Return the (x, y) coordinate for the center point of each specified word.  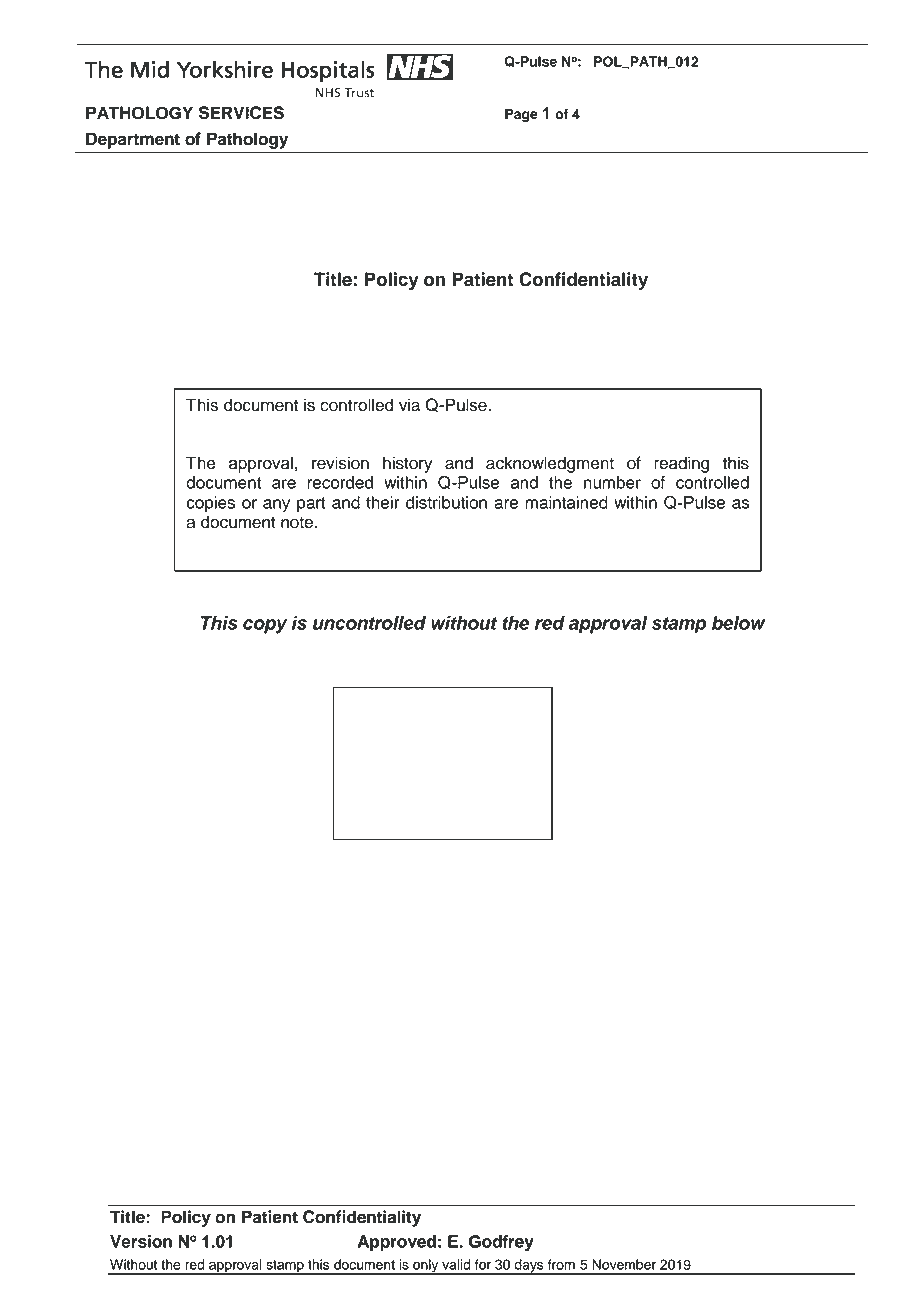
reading (681, 464)
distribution (446, 502)
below (738, 623)
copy (265, 626)
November (624, 1264)
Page (521, 115)
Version (141, 1241)
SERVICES (241, 113)
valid (456, 1264)
